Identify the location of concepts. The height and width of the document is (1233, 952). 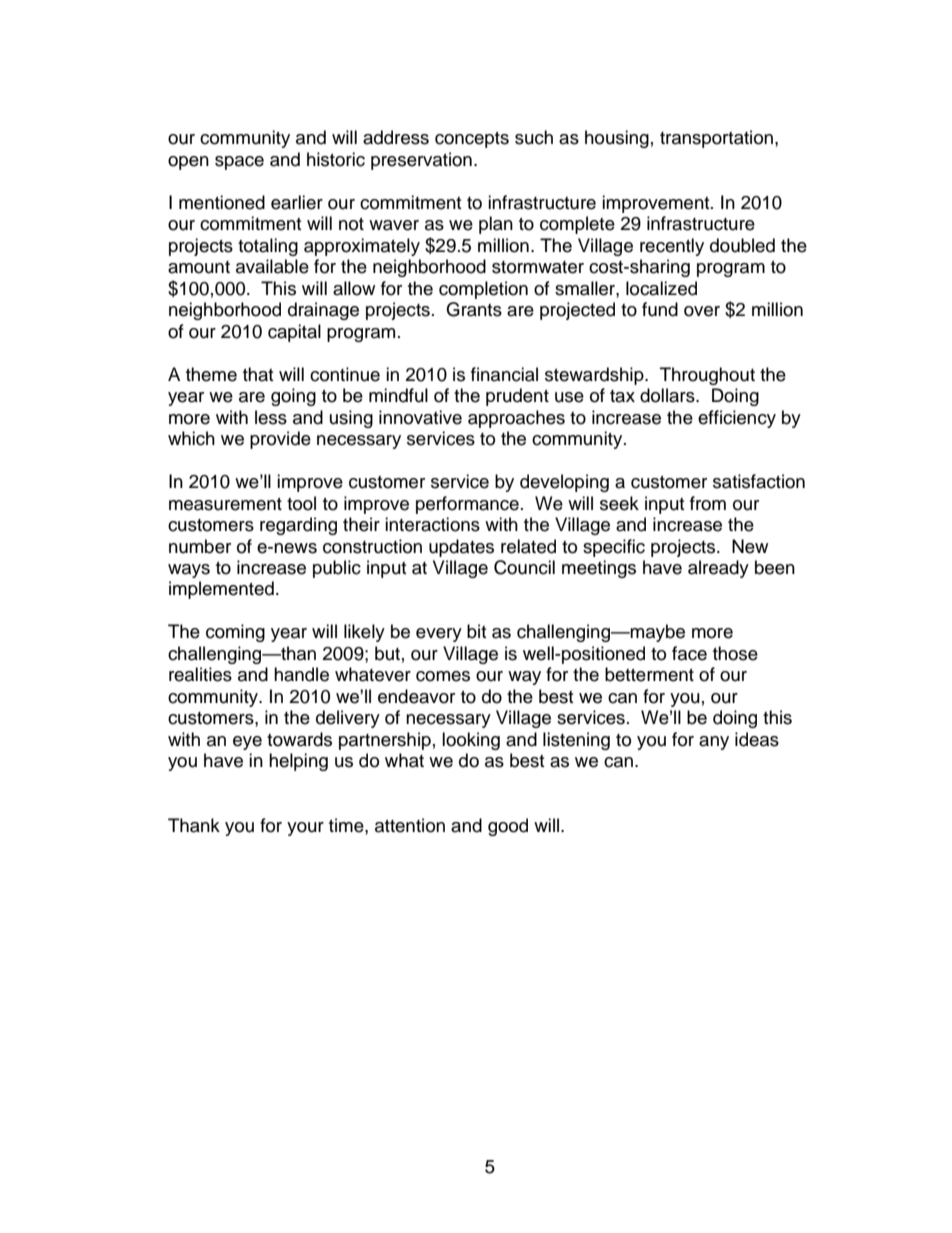
(472, 140).
